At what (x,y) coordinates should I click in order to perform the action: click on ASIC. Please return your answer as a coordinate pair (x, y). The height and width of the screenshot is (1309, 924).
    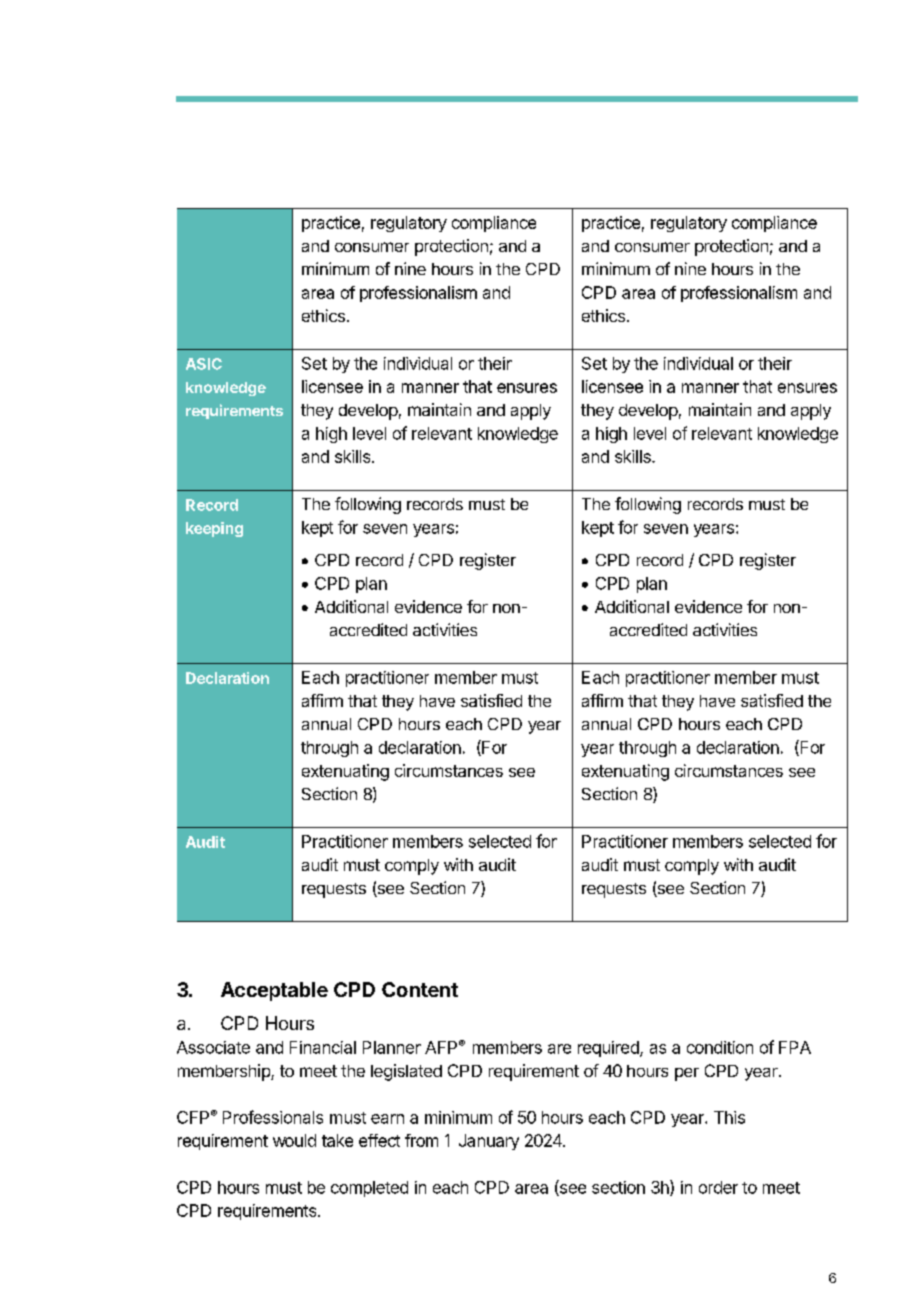
    Looking at the image, I should click on (204, 364).
